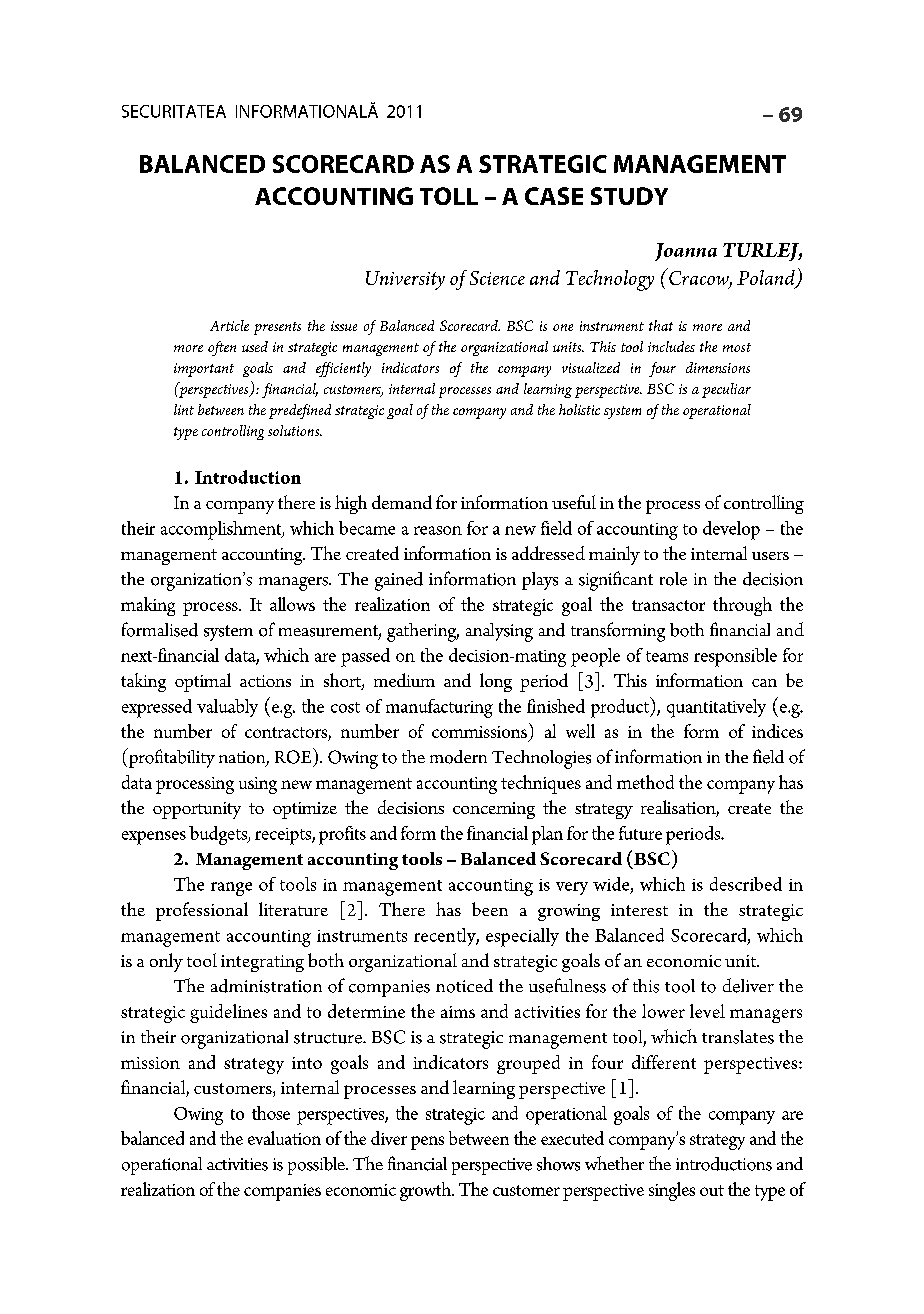 Image resolution: width=924 pixels, height=1314 pixels. I want to click on budgets, so click(219, 835).
